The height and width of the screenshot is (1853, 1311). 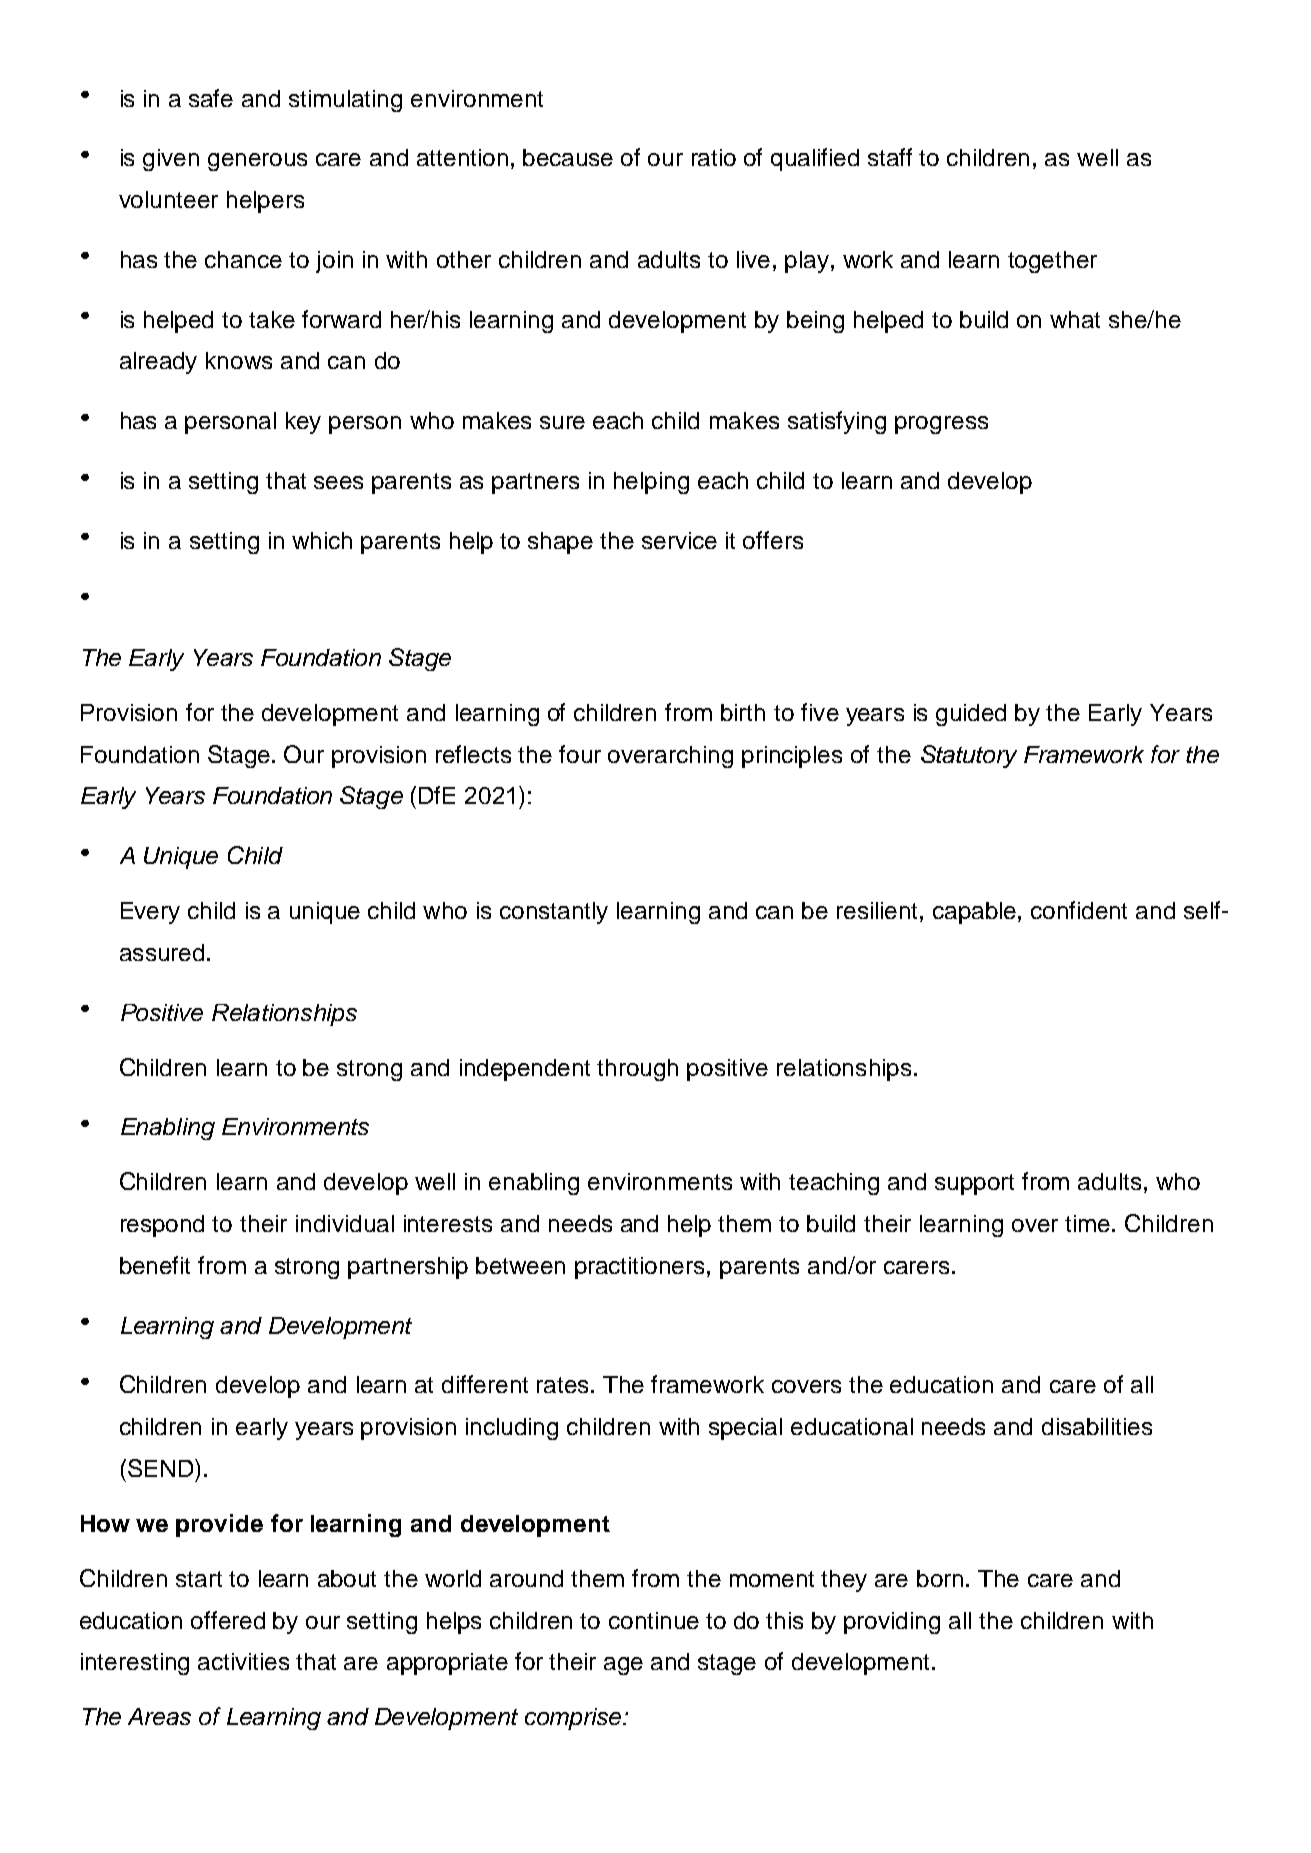 What do you see at coordinates (243, 1661) in the screenshot?
I see `activities` at bounding box center [243, 1661].
